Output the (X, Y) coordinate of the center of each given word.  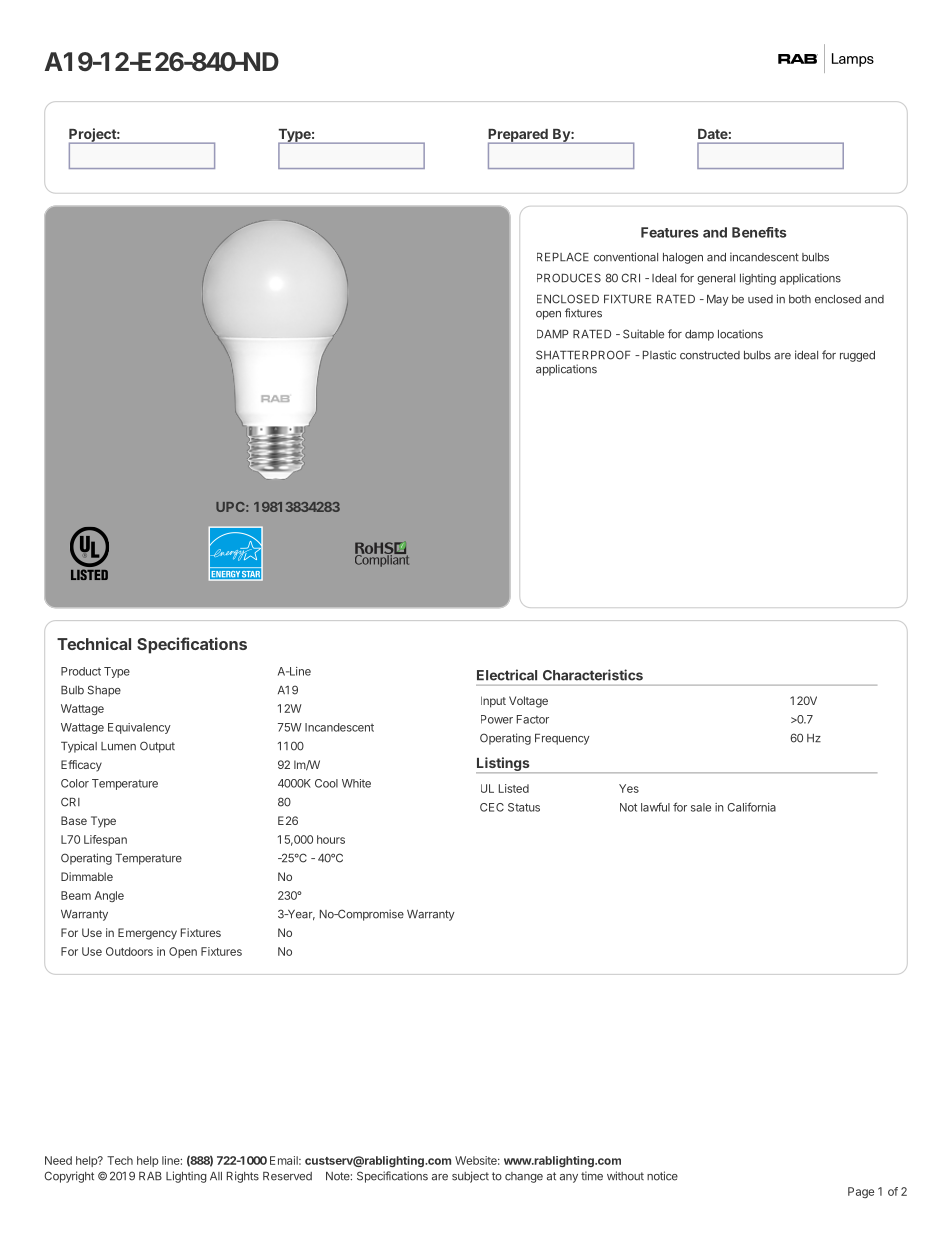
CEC (492, 807)
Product (81, 671)
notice (662, 1176)
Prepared (519, 136)
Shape (104, 691)
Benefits (759, 232)
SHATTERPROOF (583, 355)
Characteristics (593, 675)
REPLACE (563, 257)
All (216, 1176)
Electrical (507, 675)
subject (470, 1177)
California (751, 807)
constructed (710, 355)
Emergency (147, 934)
